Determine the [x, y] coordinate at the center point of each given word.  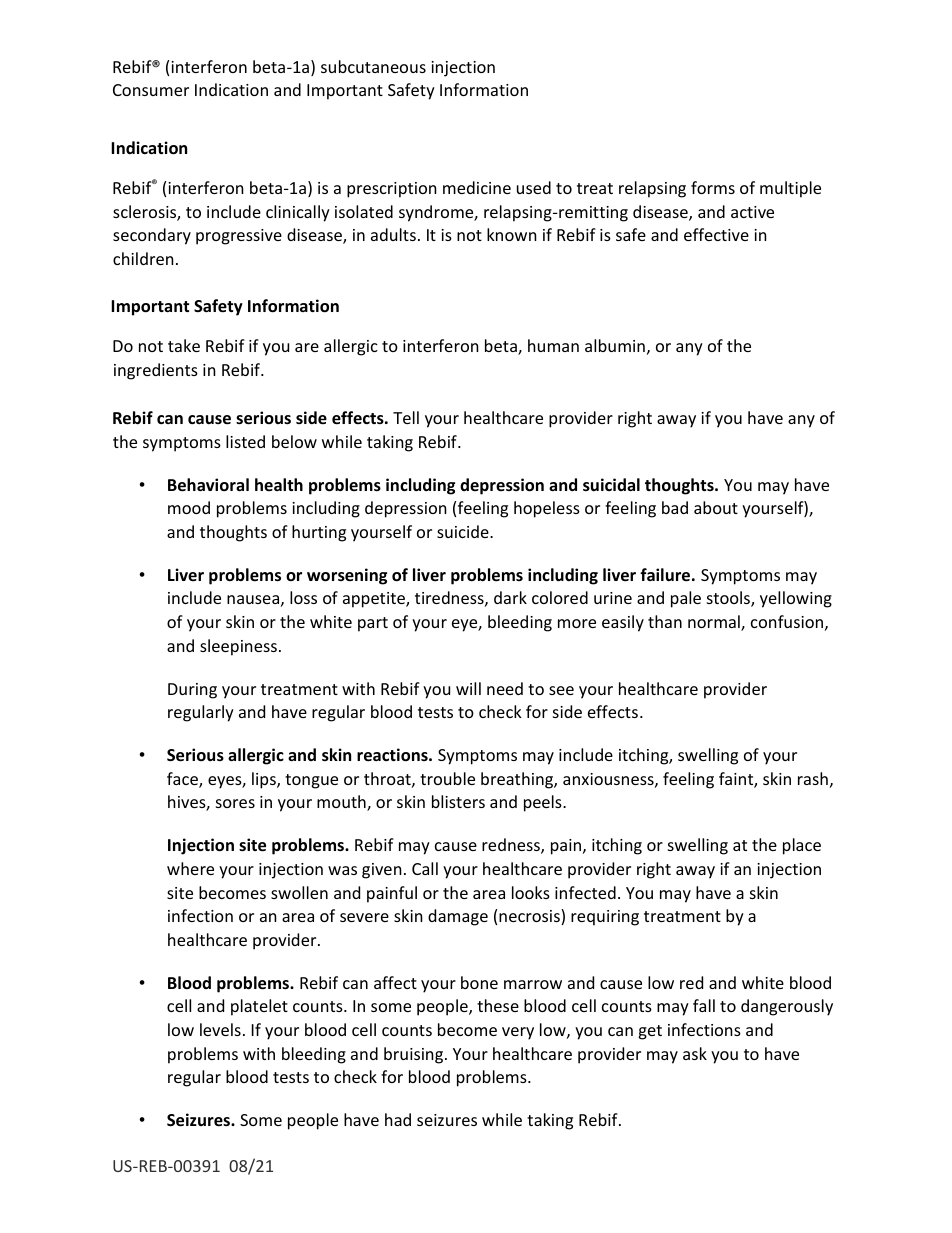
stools [729, 599]
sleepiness [238, 647]
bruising [415, 1055]
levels [220, 1029]
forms [713, 187]
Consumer [151, 90]
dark [510, 597]
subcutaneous [373, 66]
